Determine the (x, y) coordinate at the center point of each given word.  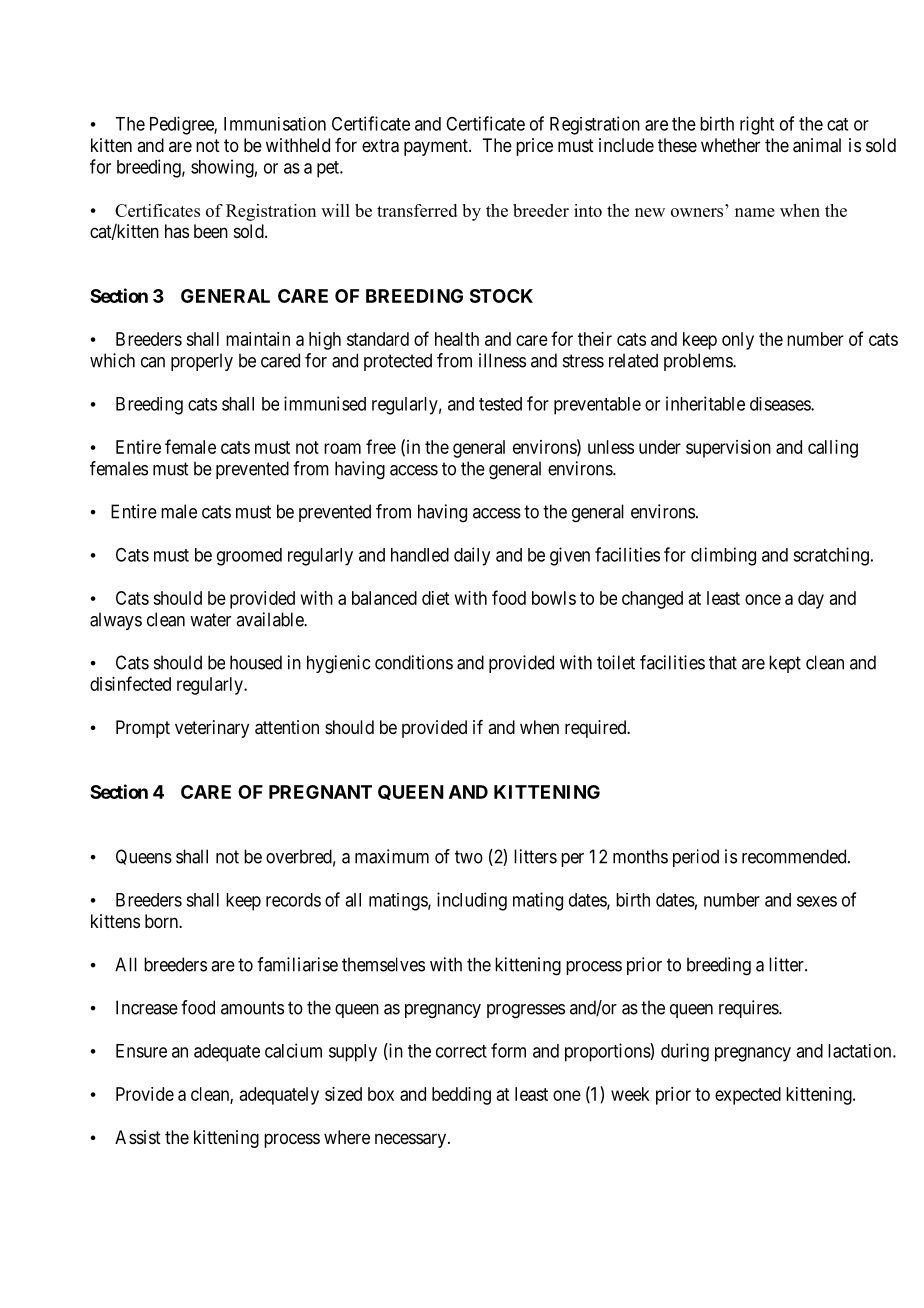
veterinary (212, 729)
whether (730, 145)
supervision (728, 449)
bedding (461, 1096)
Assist (138, 1137)
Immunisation (275, 124)
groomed (249, 557)
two (469, 857)
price (534, 147)
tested (500, 404)
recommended (795, 856)
